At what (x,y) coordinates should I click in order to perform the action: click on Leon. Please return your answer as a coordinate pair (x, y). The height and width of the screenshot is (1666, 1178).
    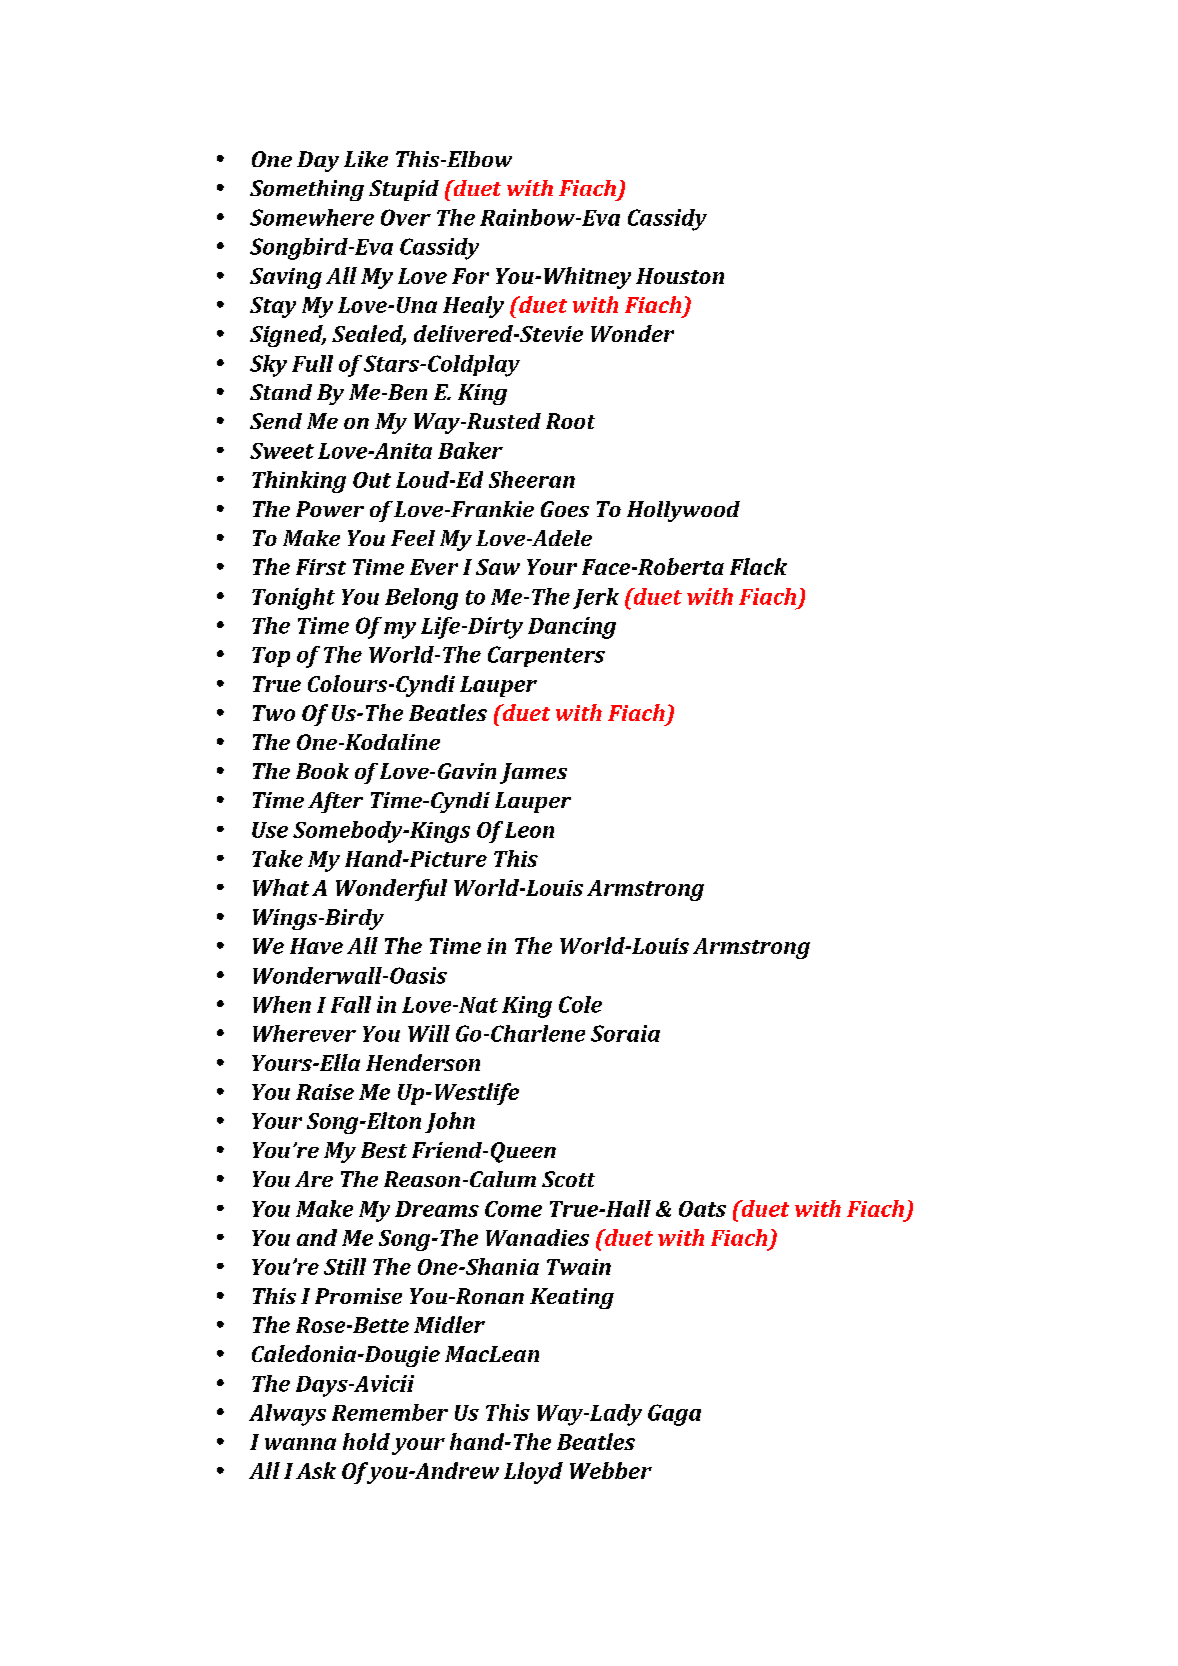
    Looking at the image, I should click on (529, 830).
